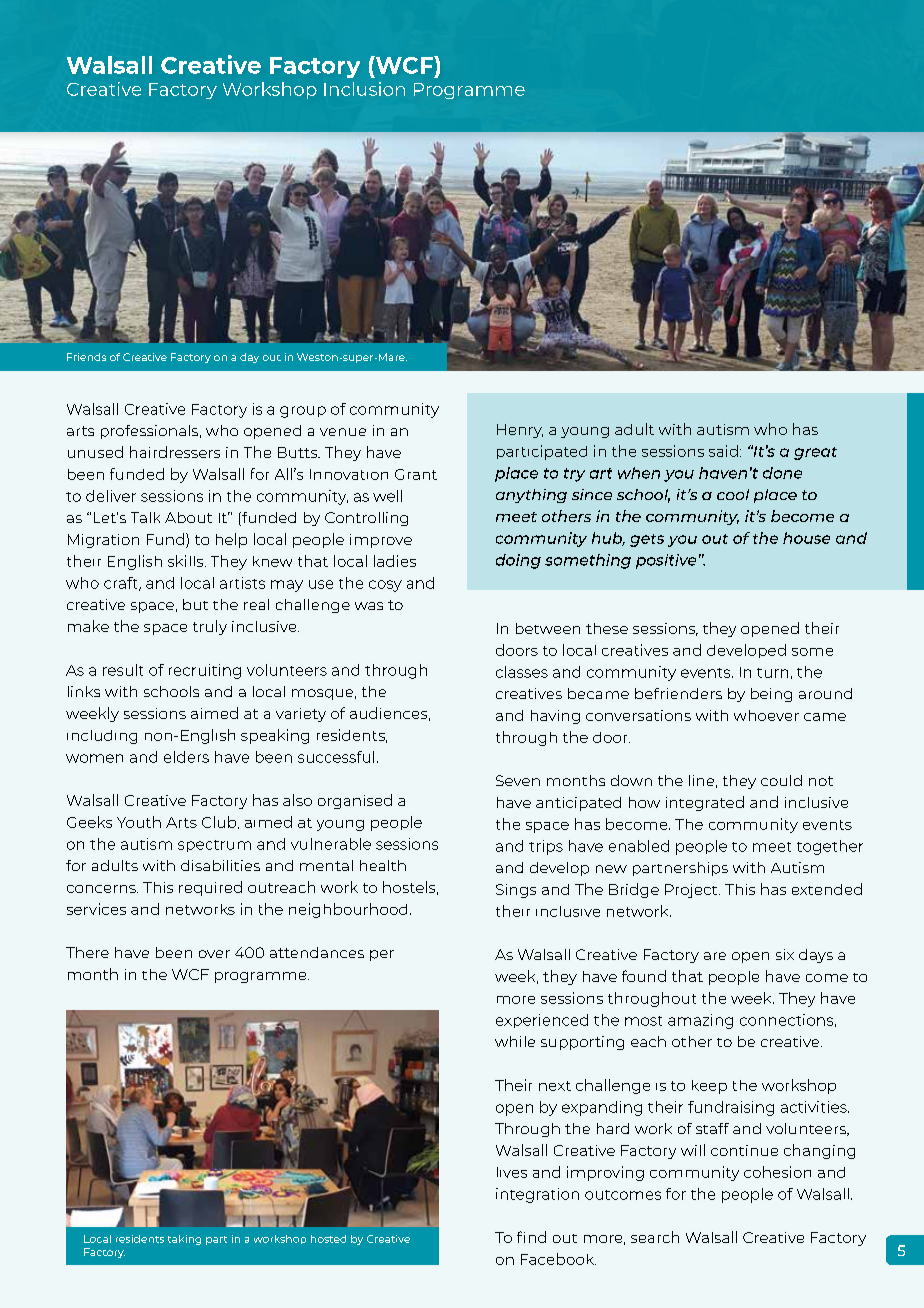 The image size is (924, 1308). What do you see at coordinates (777, 1172) in the page?
I see `cohesion` at bounding box center [777, 1172].
